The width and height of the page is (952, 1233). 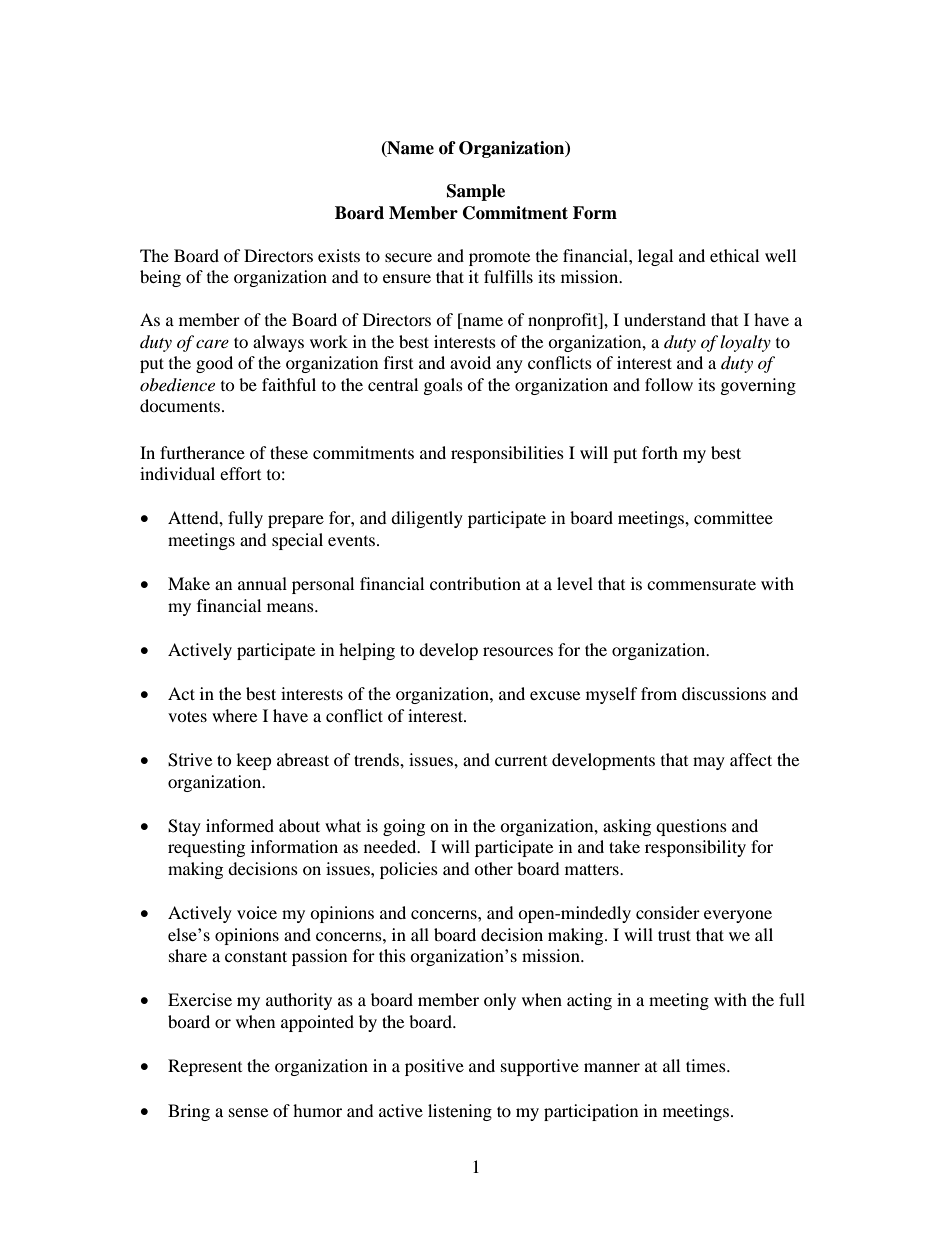 I want to click on responsibility, so click(x=695, y=848).
